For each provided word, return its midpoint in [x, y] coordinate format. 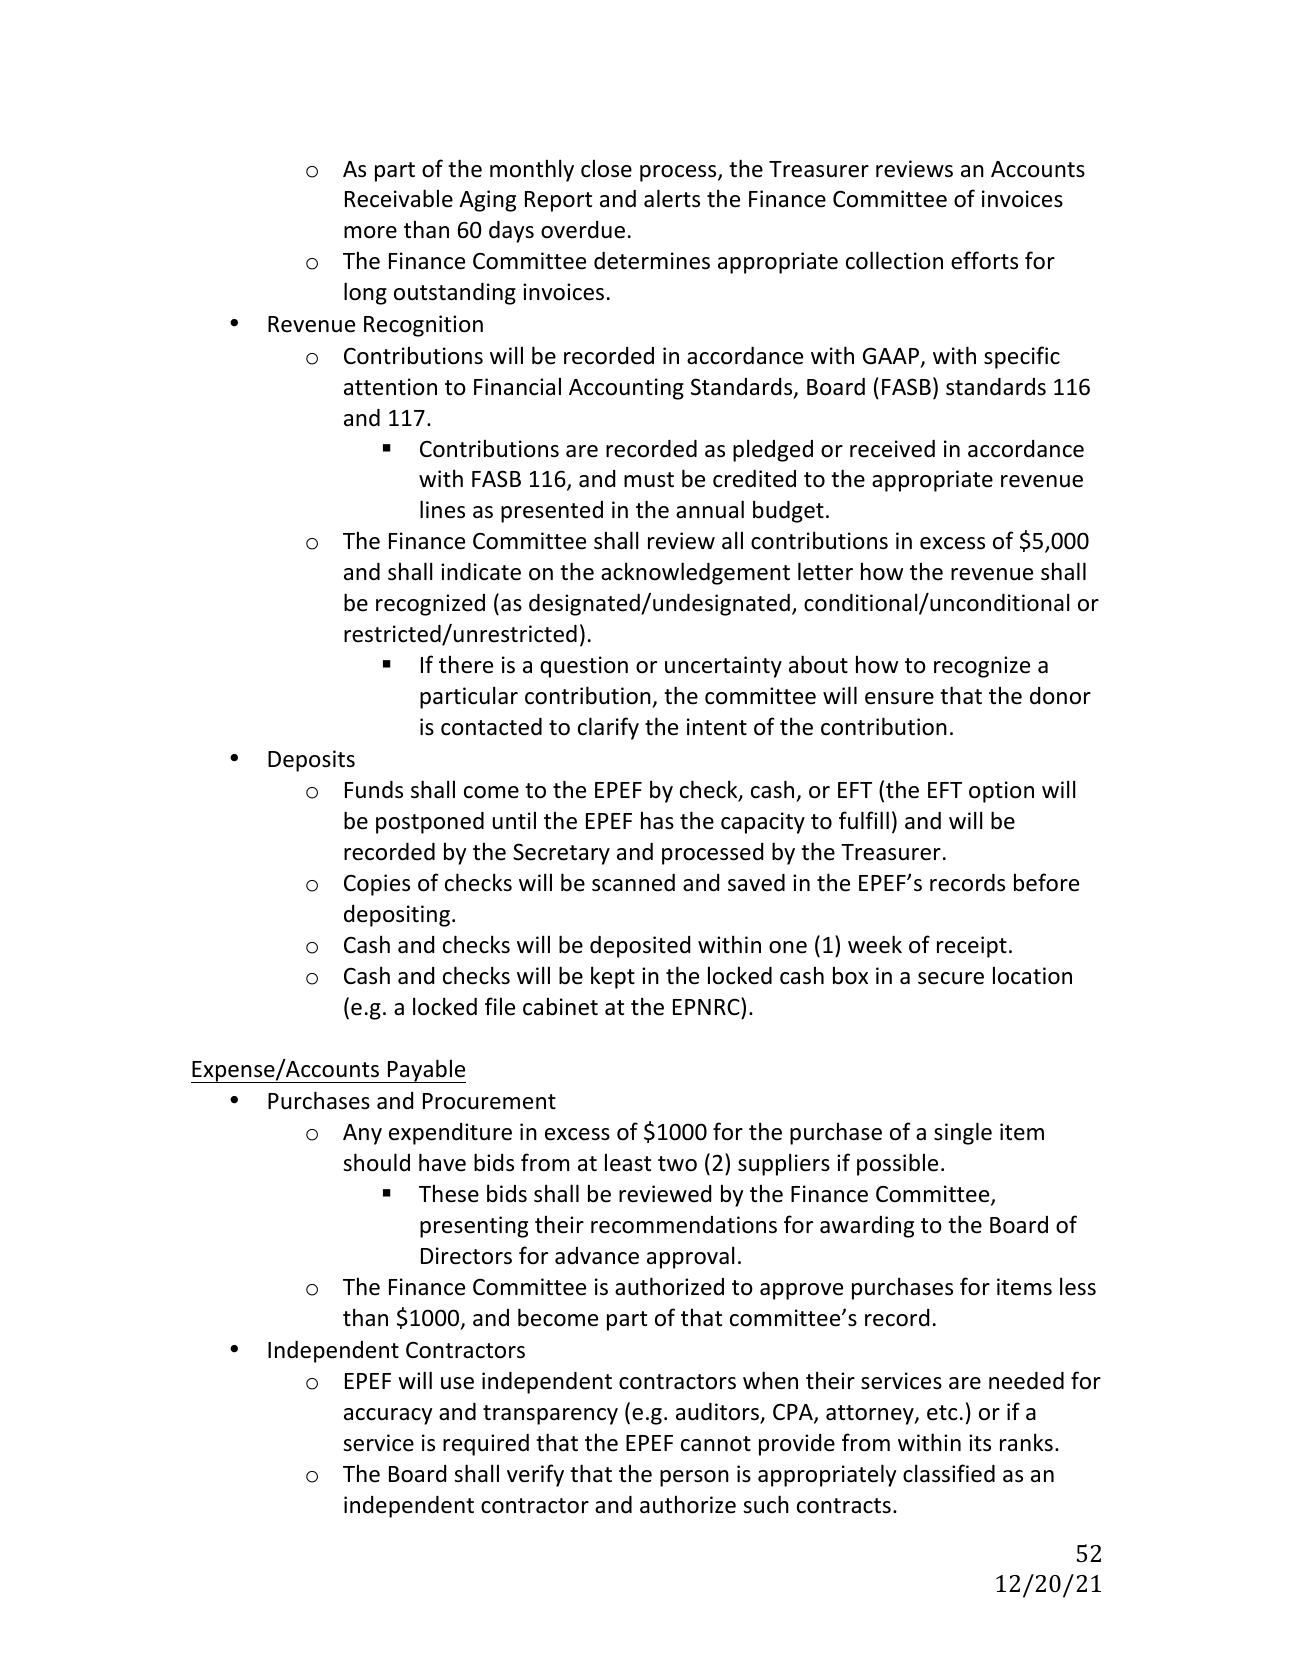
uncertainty [723, 667]
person [694, 1478]
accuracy [388, 1416]
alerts [672, 198]
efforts [984, 260]
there [466, 664]
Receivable [399, 198]
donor [1060, 696]
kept [613, 977]
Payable [426, 1071]
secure [951, 978]
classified [949, 1473]
